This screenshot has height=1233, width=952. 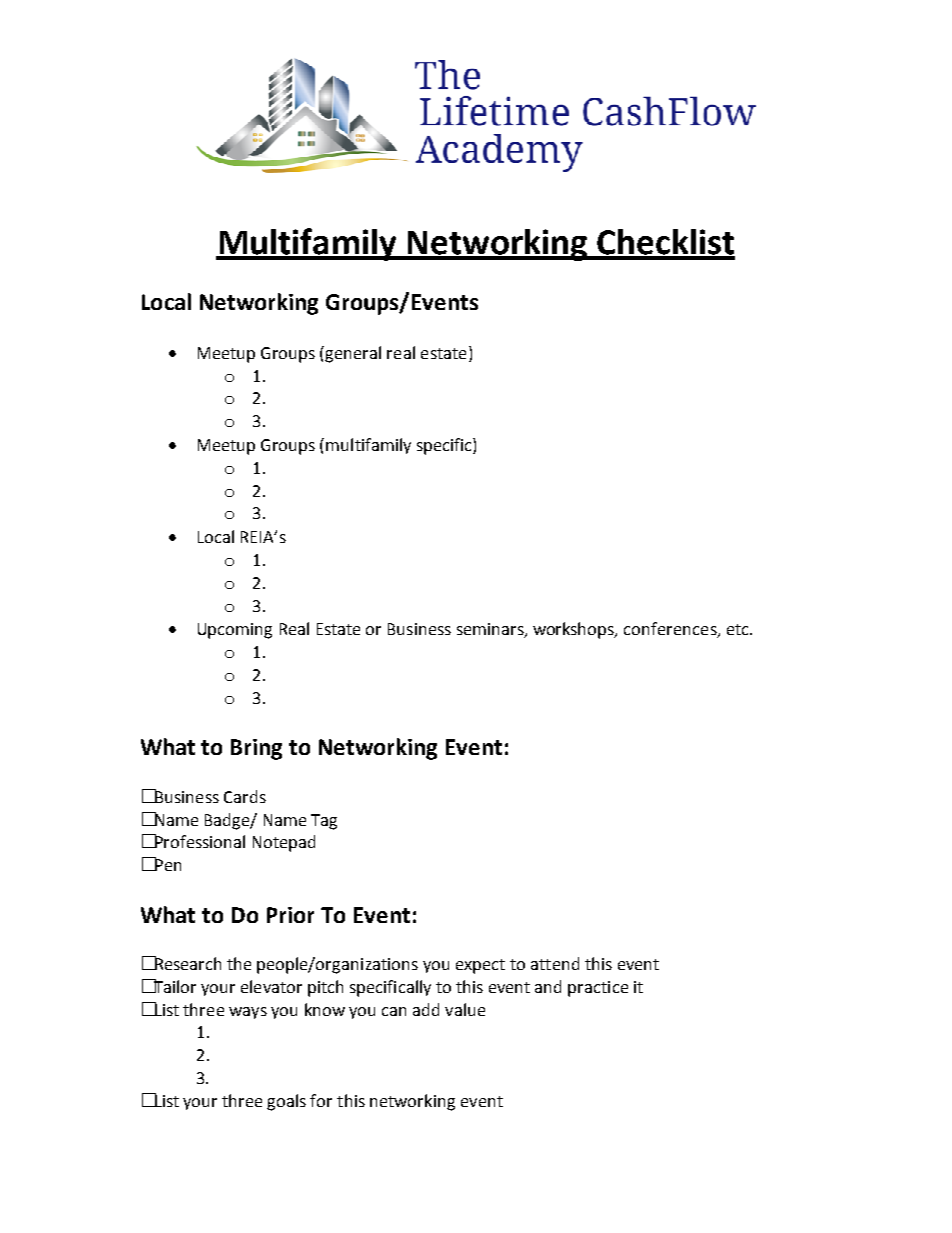 I want to click on practice, so click(x=598, y=989).
